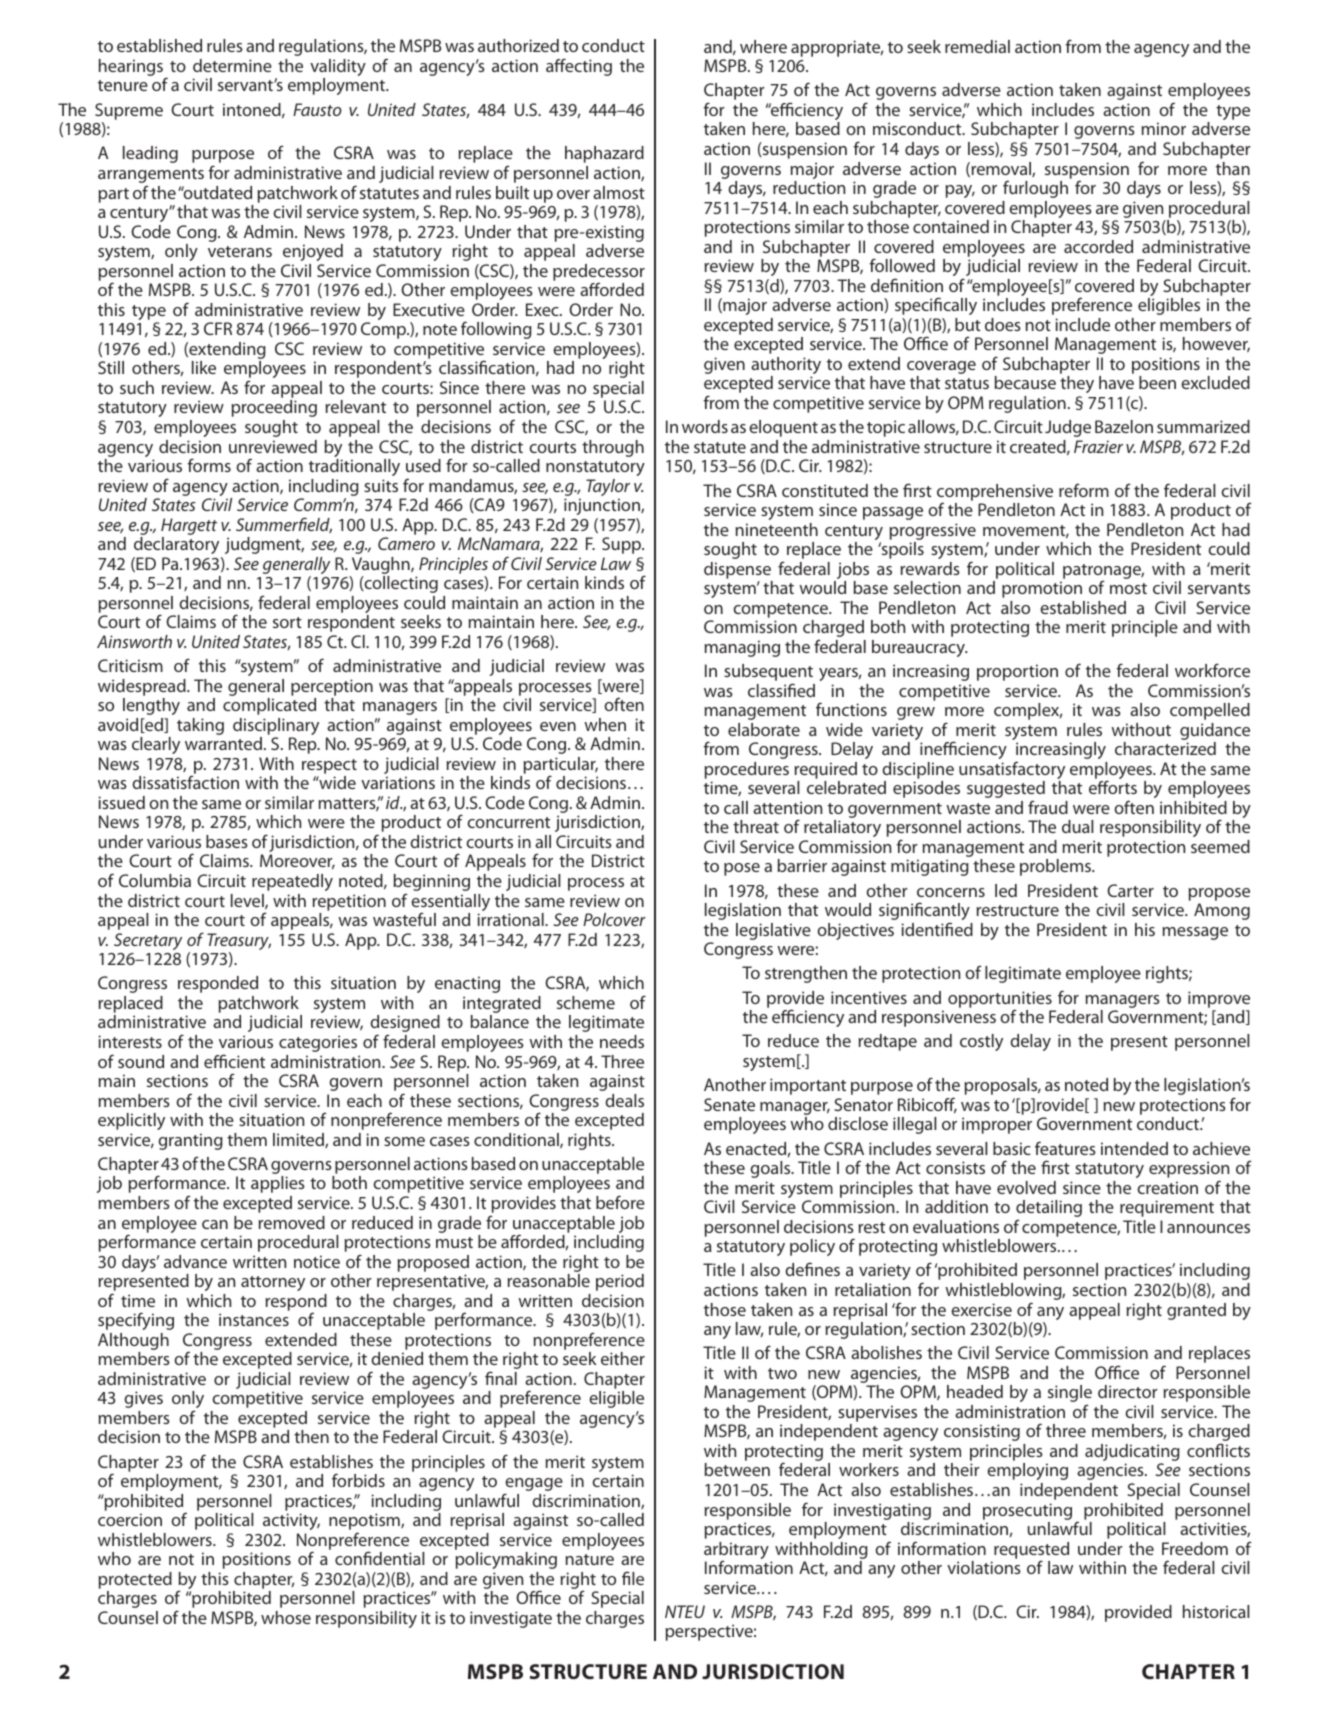  I want to click on dispense, so click(737, 570).
